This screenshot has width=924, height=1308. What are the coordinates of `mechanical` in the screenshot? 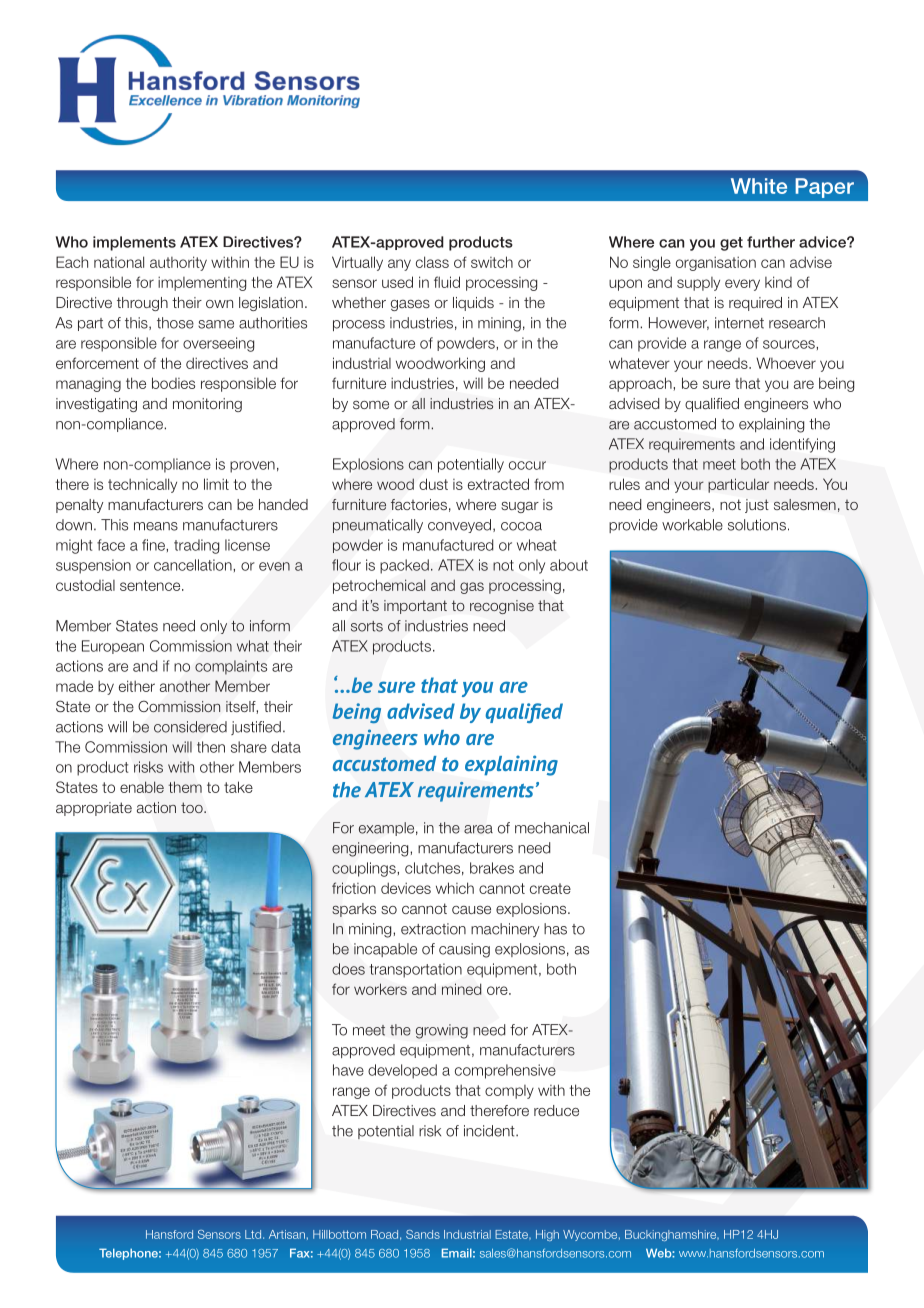 It's located at (552, 828).
